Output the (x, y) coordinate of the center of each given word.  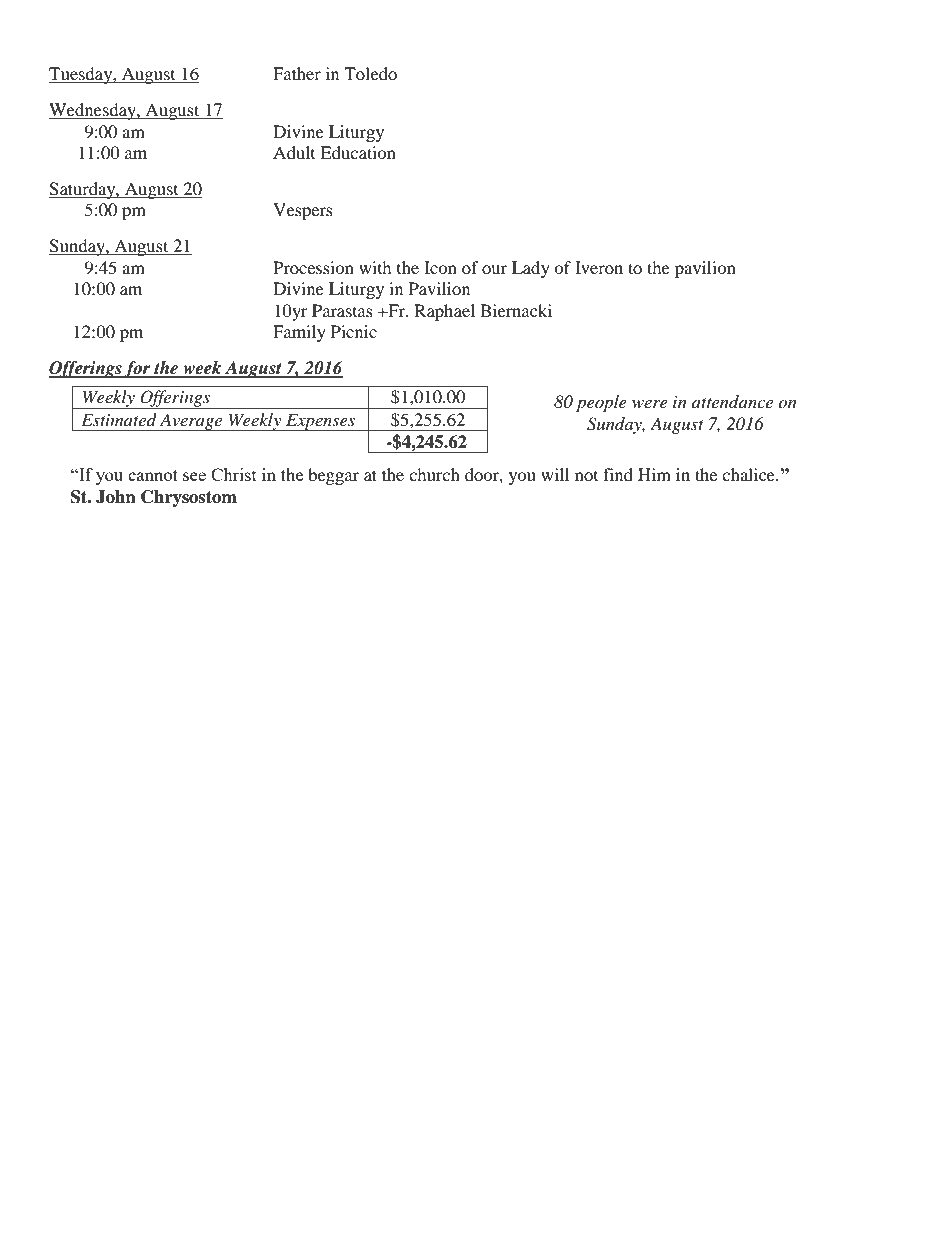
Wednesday (93, 111)
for (138, 369)
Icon (440, 267)
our (494, 269)
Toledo (370, 73)
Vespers (303, 211)
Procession (313, 267)
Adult (294, 152)
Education (358, 152)
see (194, 476)
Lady (531, 269)
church (434, 474)
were (650, 403)
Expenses (320, 422)
